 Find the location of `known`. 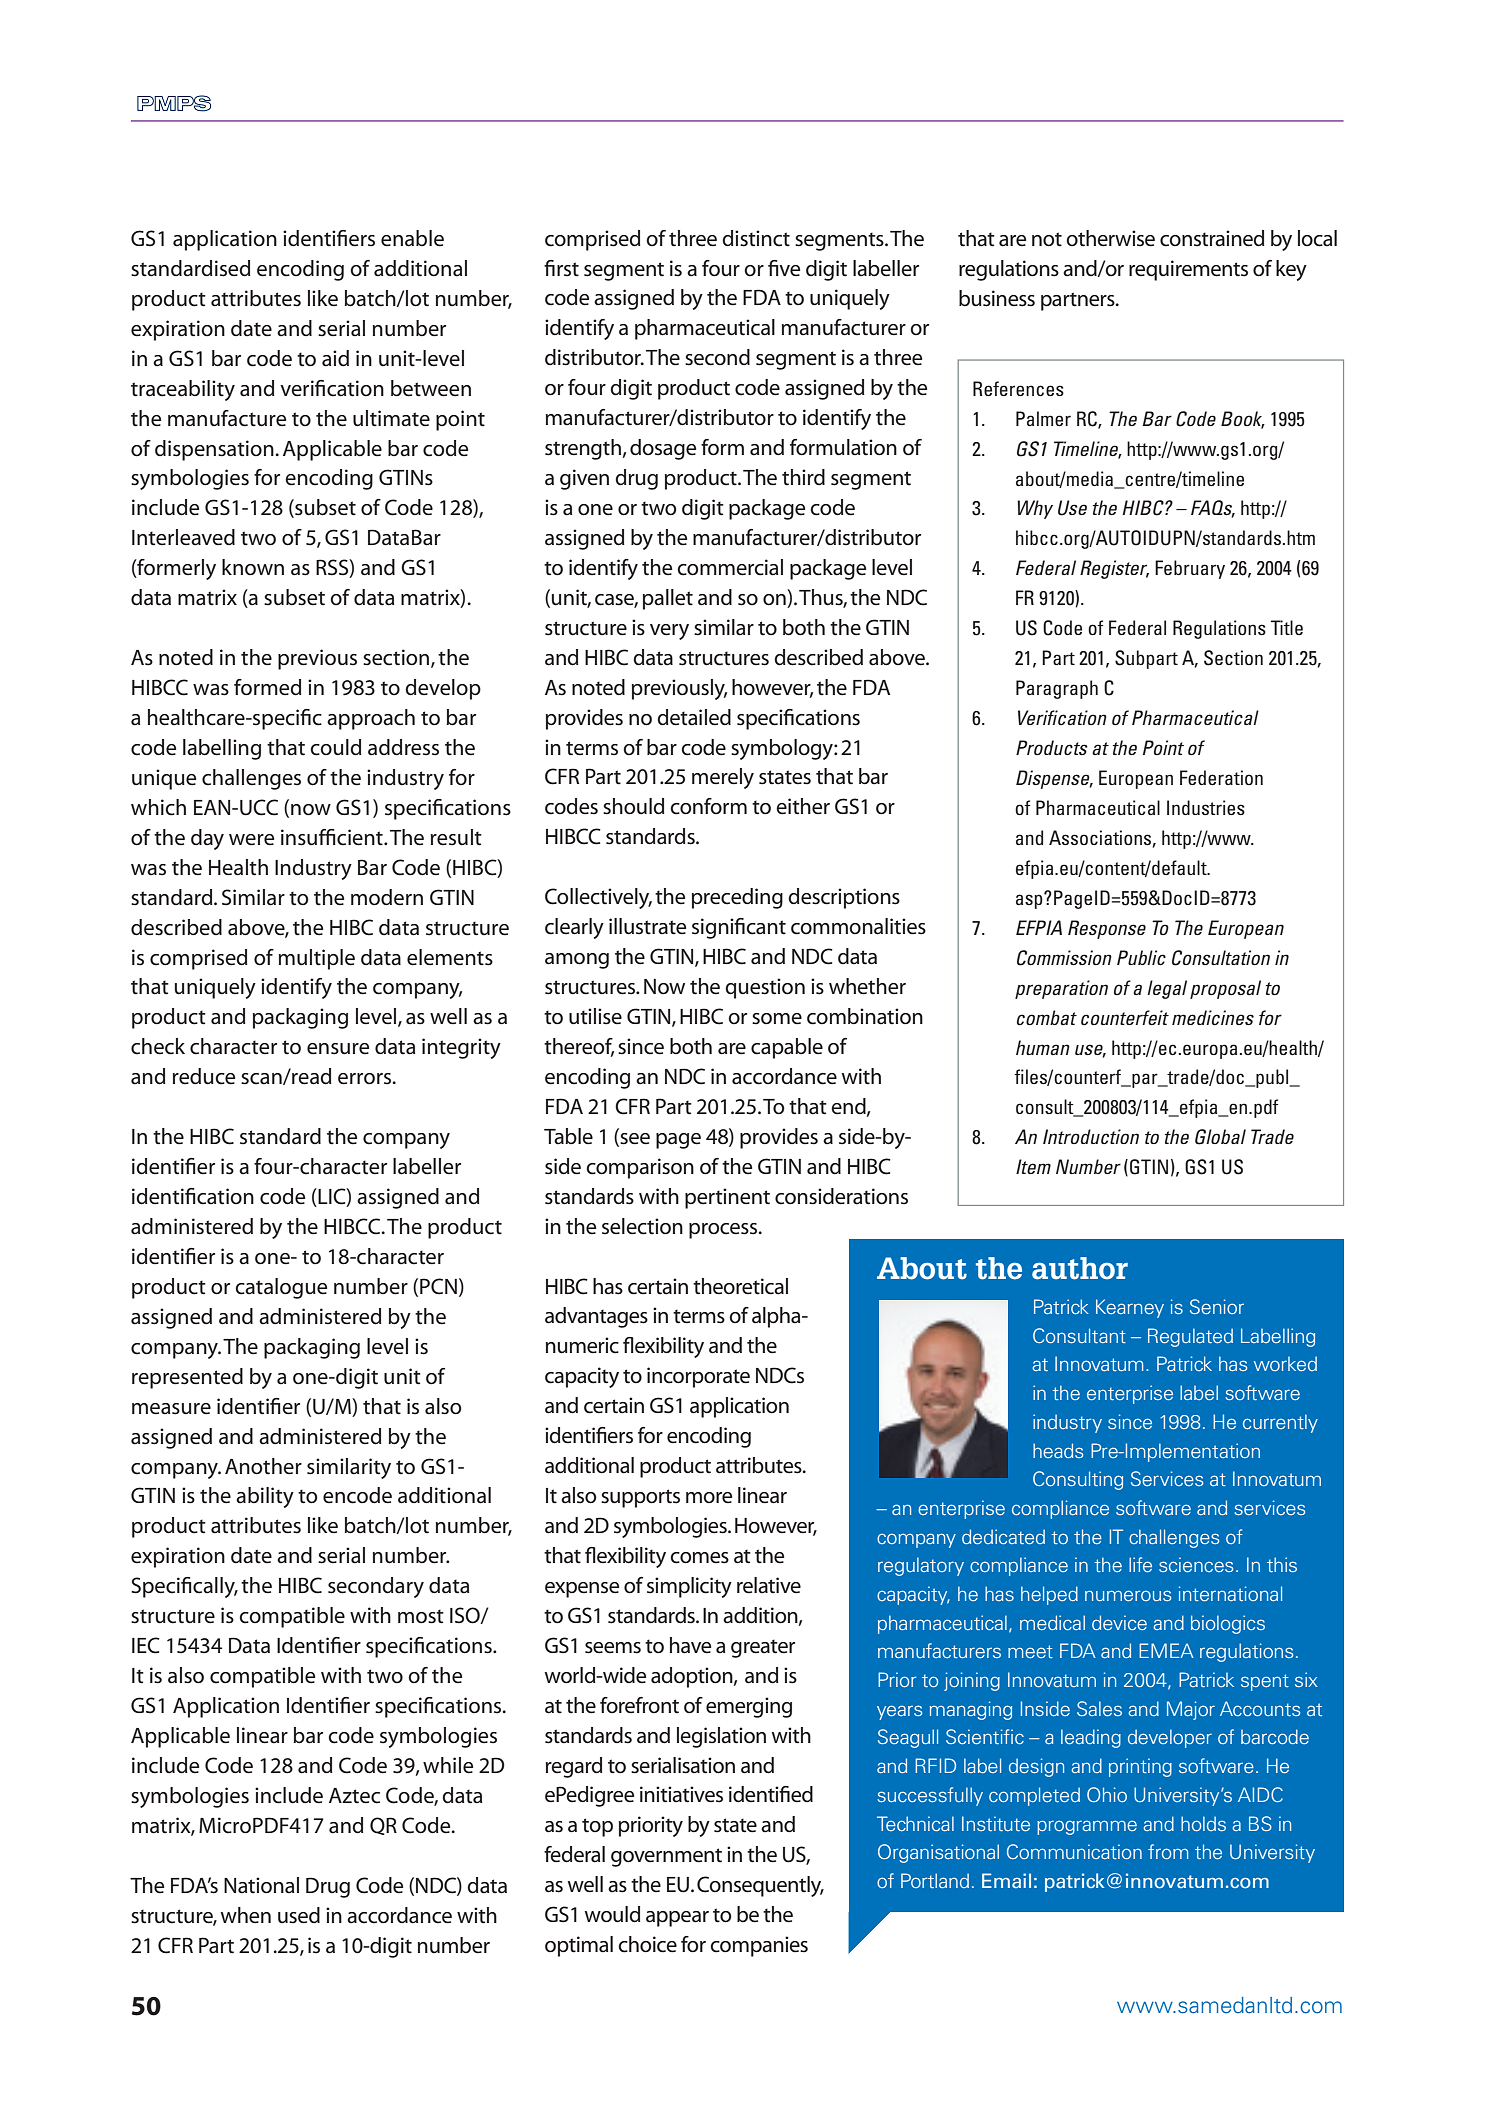

known is located at coordinates (253, 567).
